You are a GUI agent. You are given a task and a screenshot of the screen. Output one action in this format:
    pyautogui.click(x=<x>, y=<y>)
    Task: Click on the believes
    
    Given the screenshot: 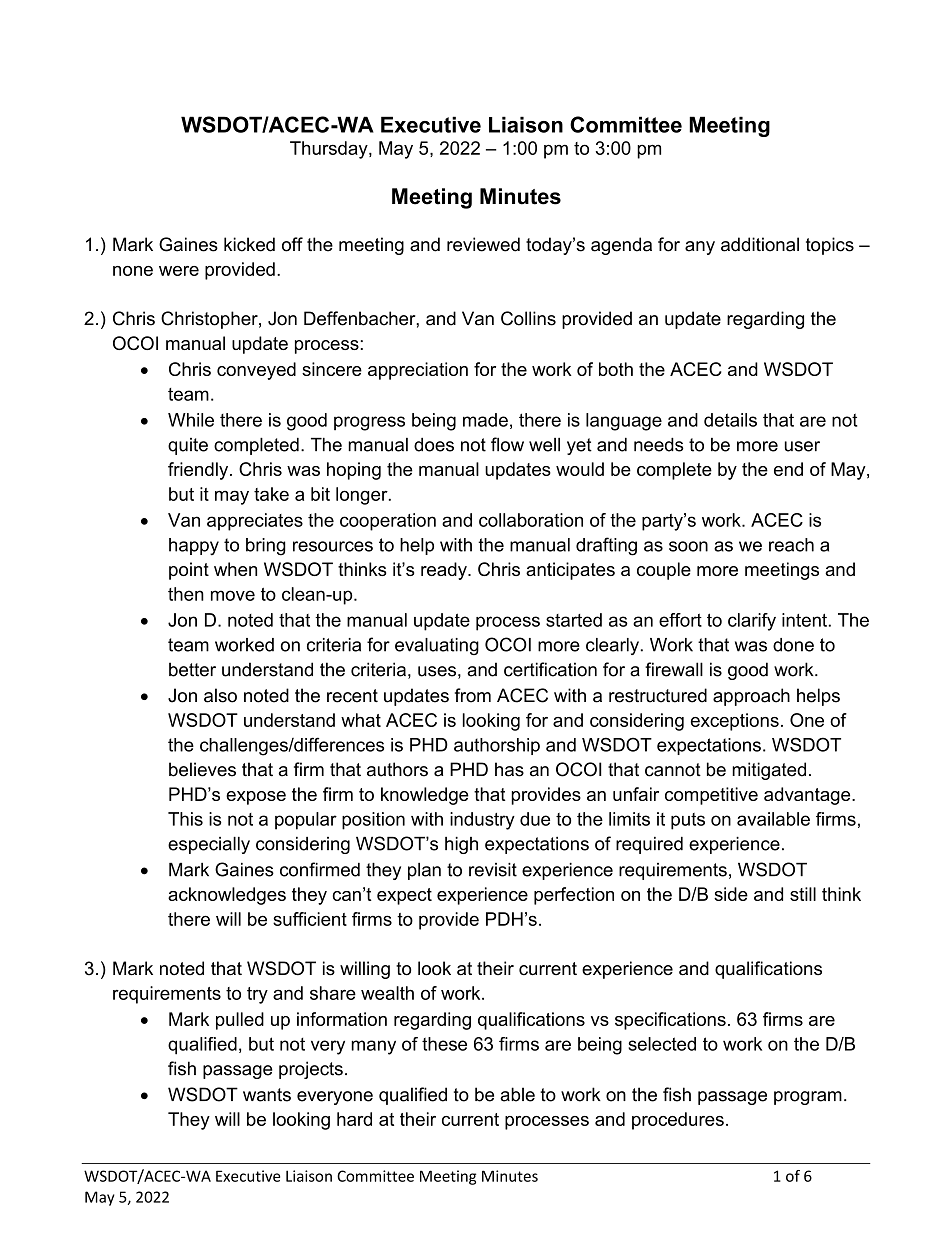 What is the action you would take?
    pyautogui.click(x=202, y=769)
